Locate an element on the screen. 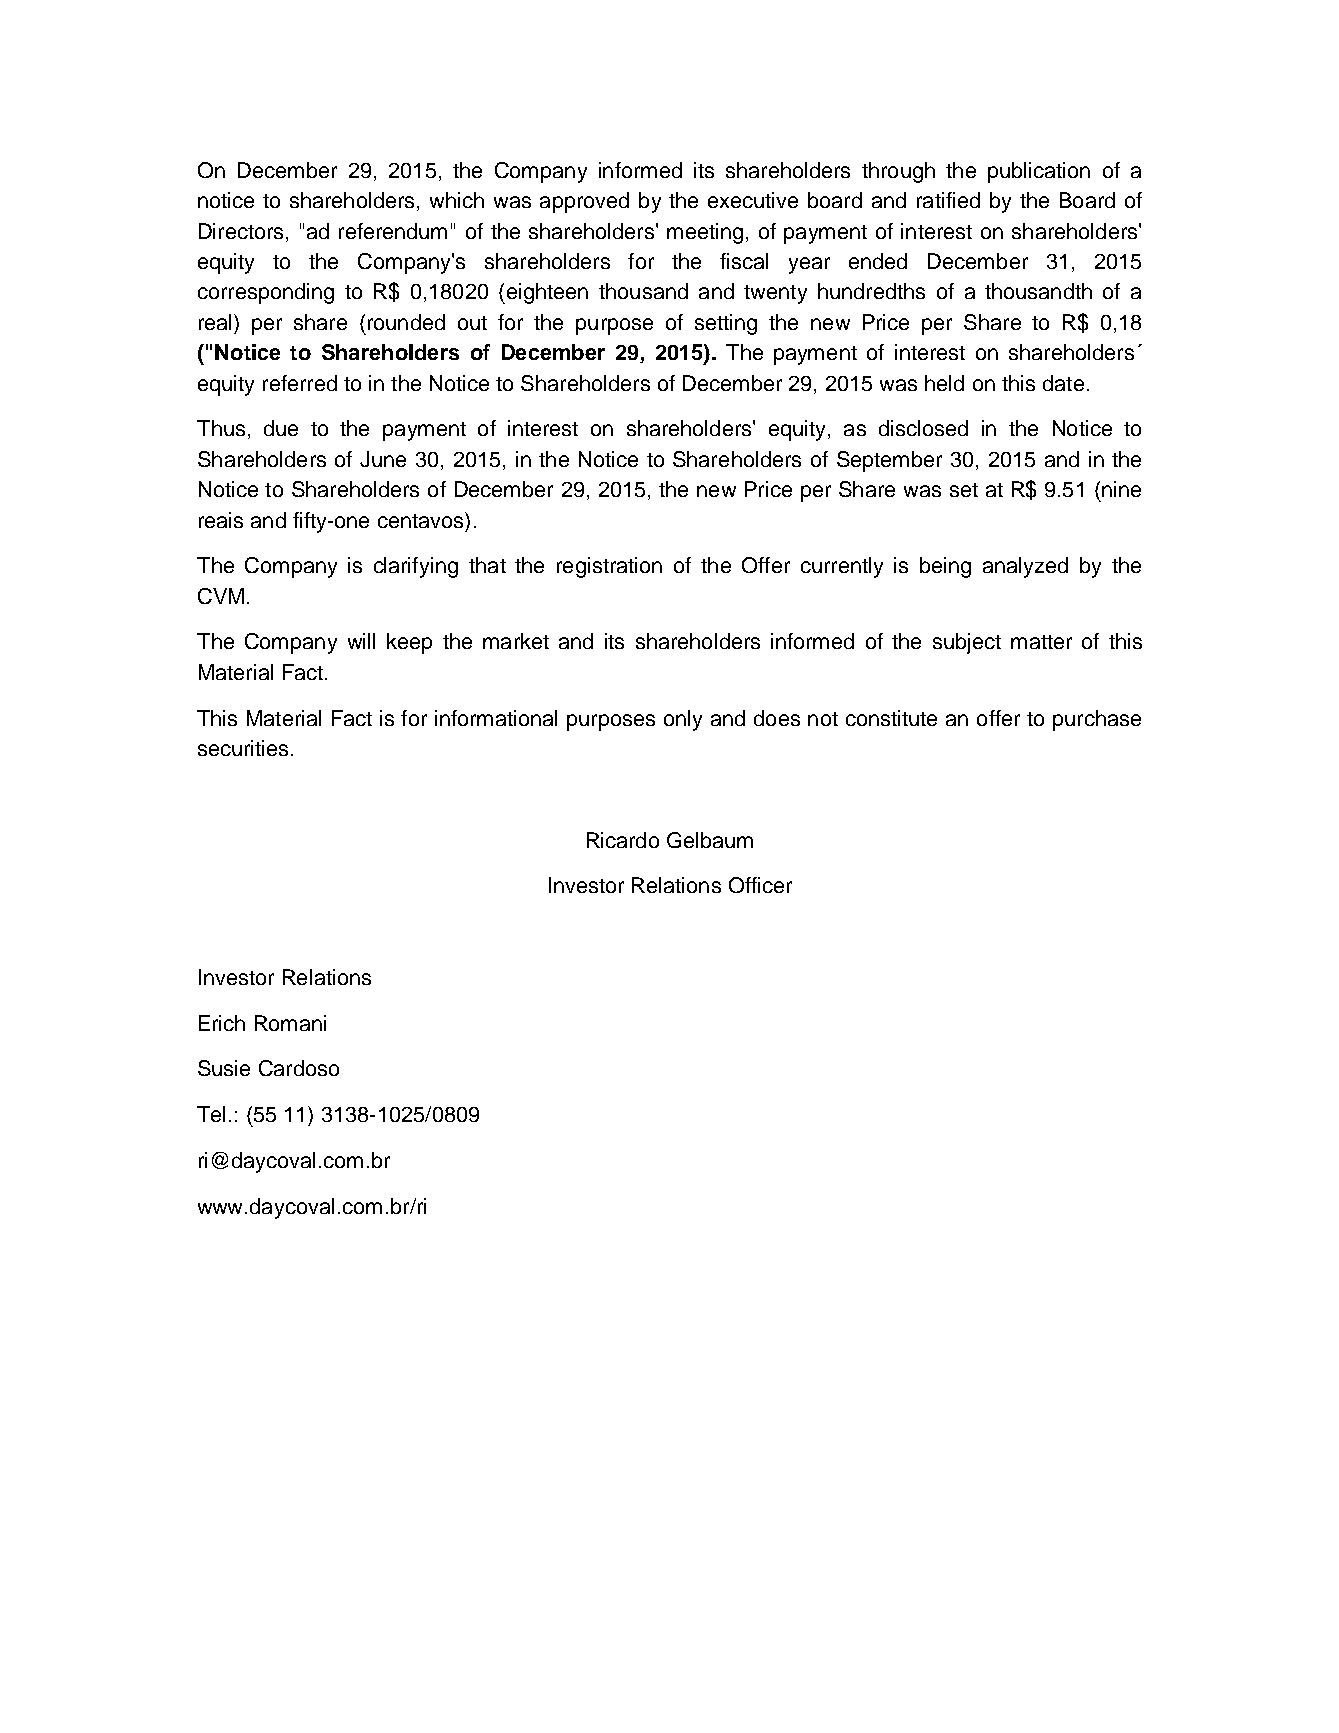 The width and height of the screenshot is (1339, 1733). June is located at coordinates (383, 459).
